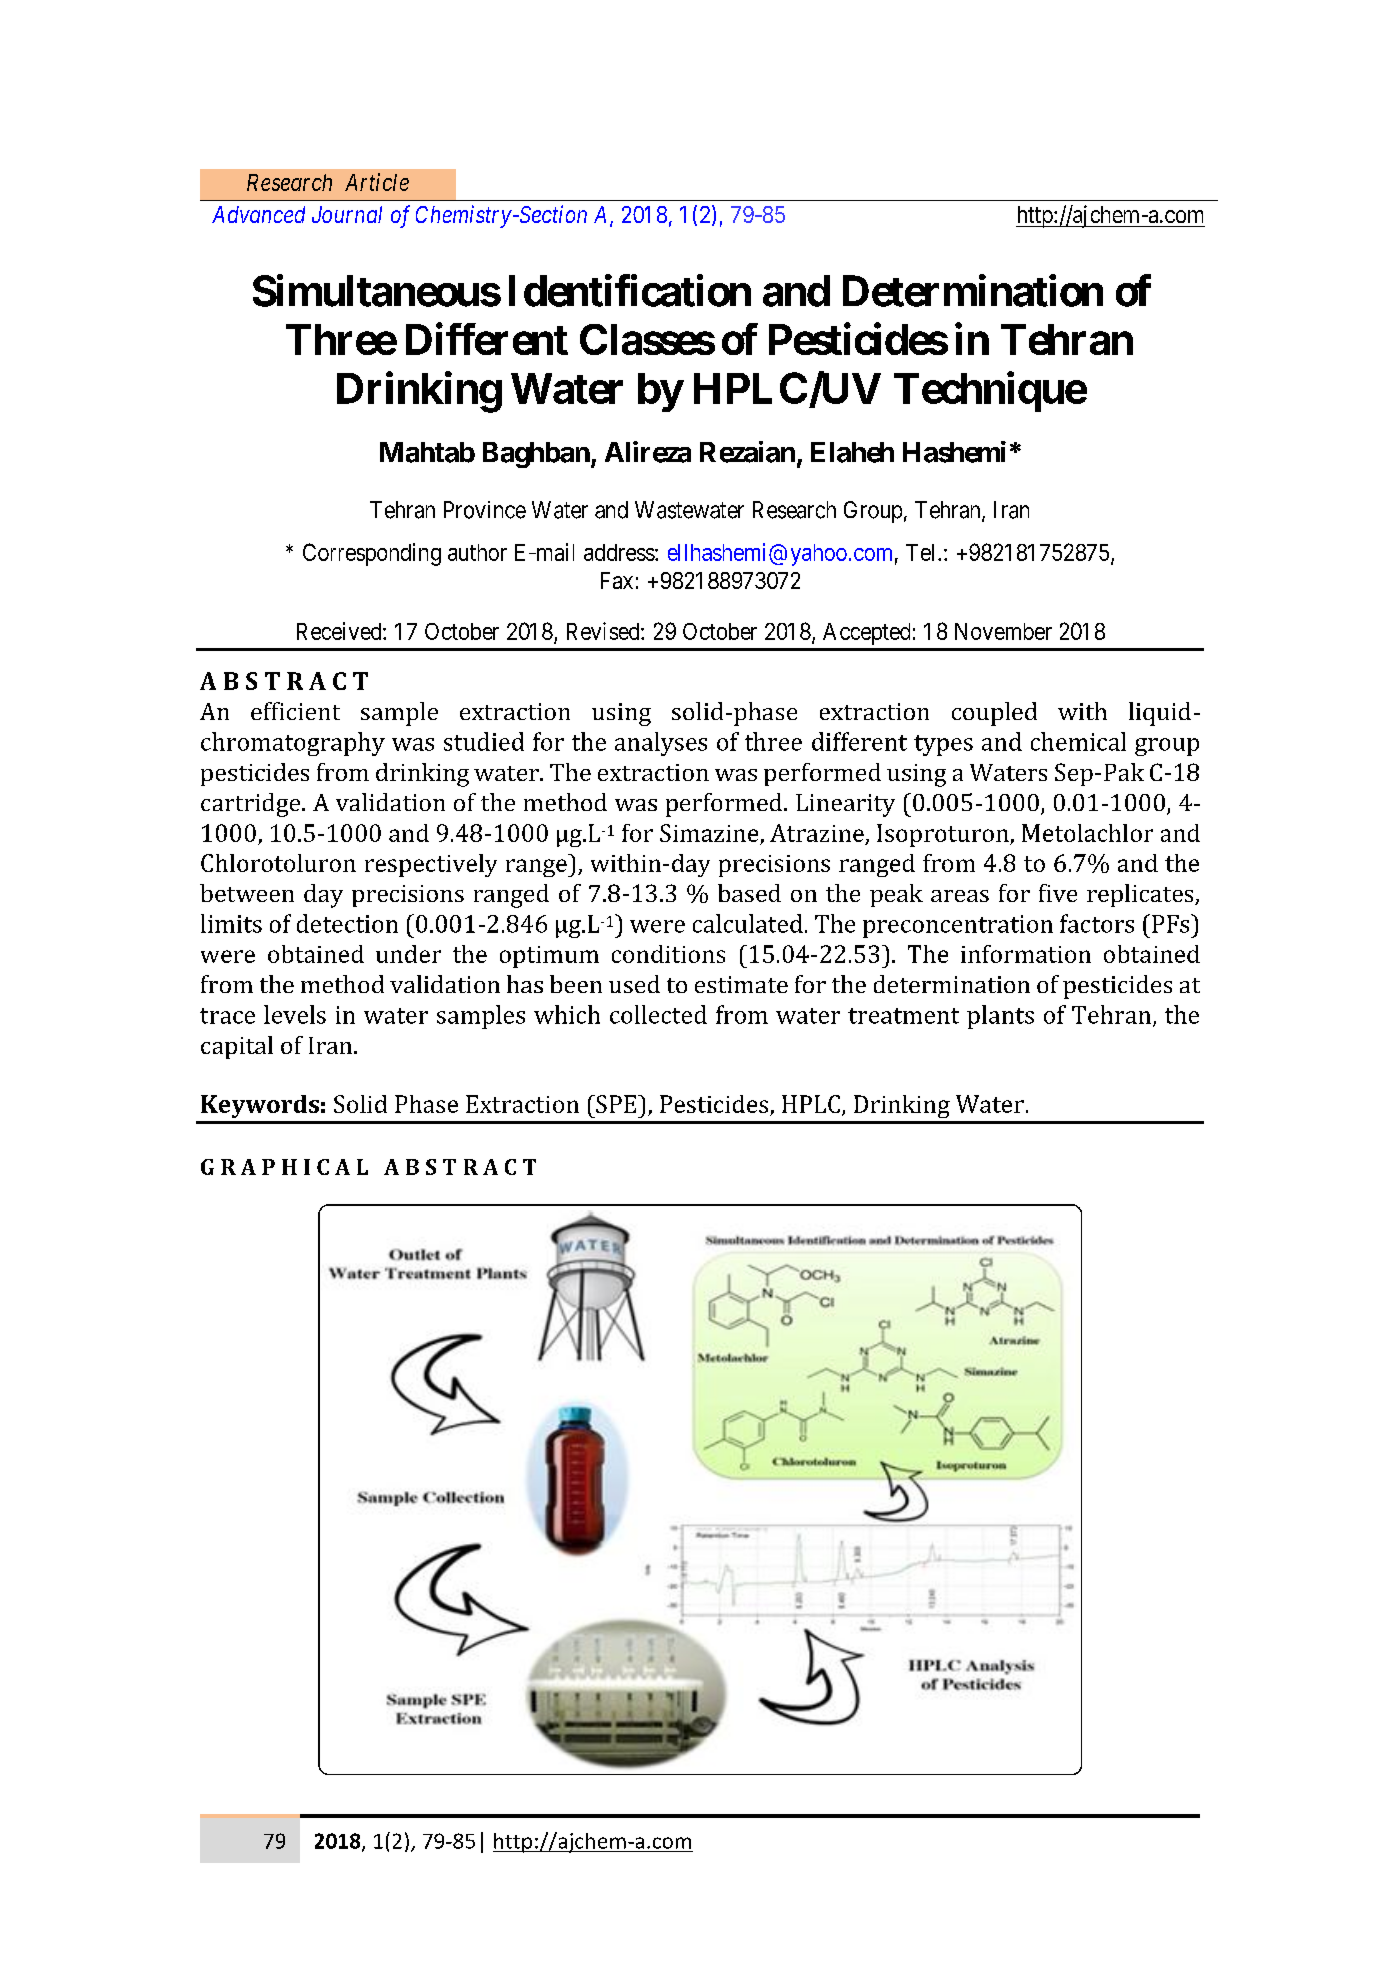 The height and width of the page is (1980, 1400). I want to click on Received, so click(340, 631).
